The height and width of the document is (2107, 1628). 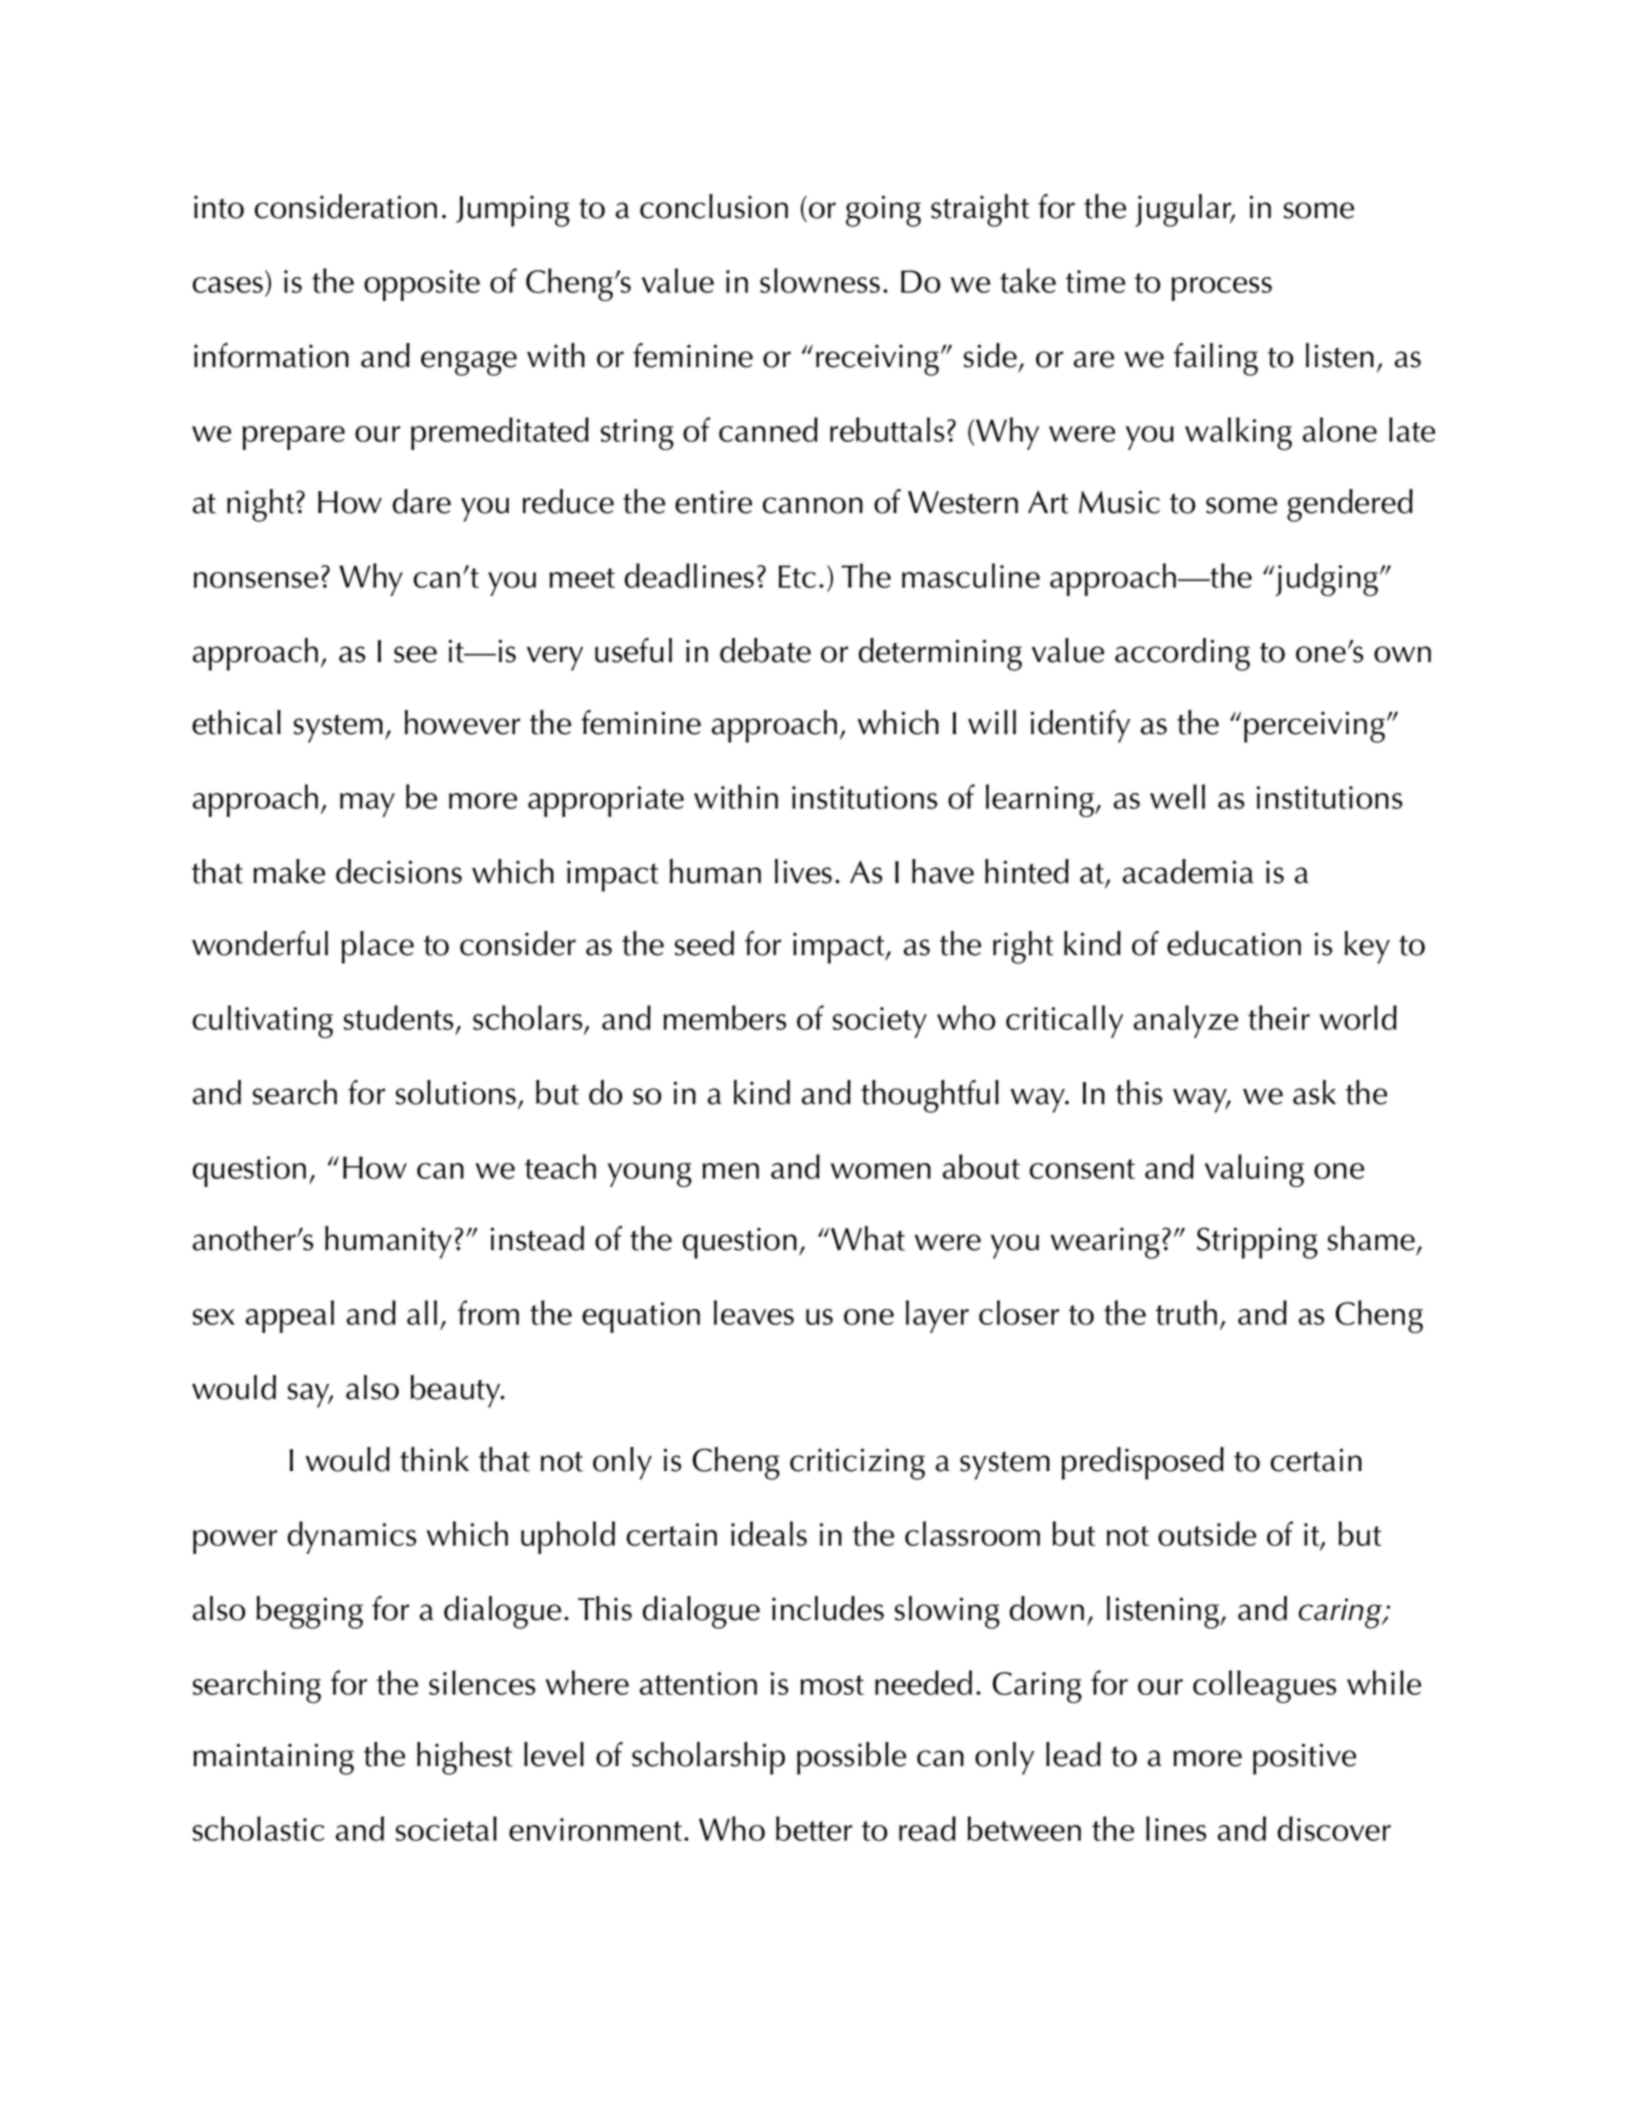 I want to click on lives, so click(x=803, y=871).
